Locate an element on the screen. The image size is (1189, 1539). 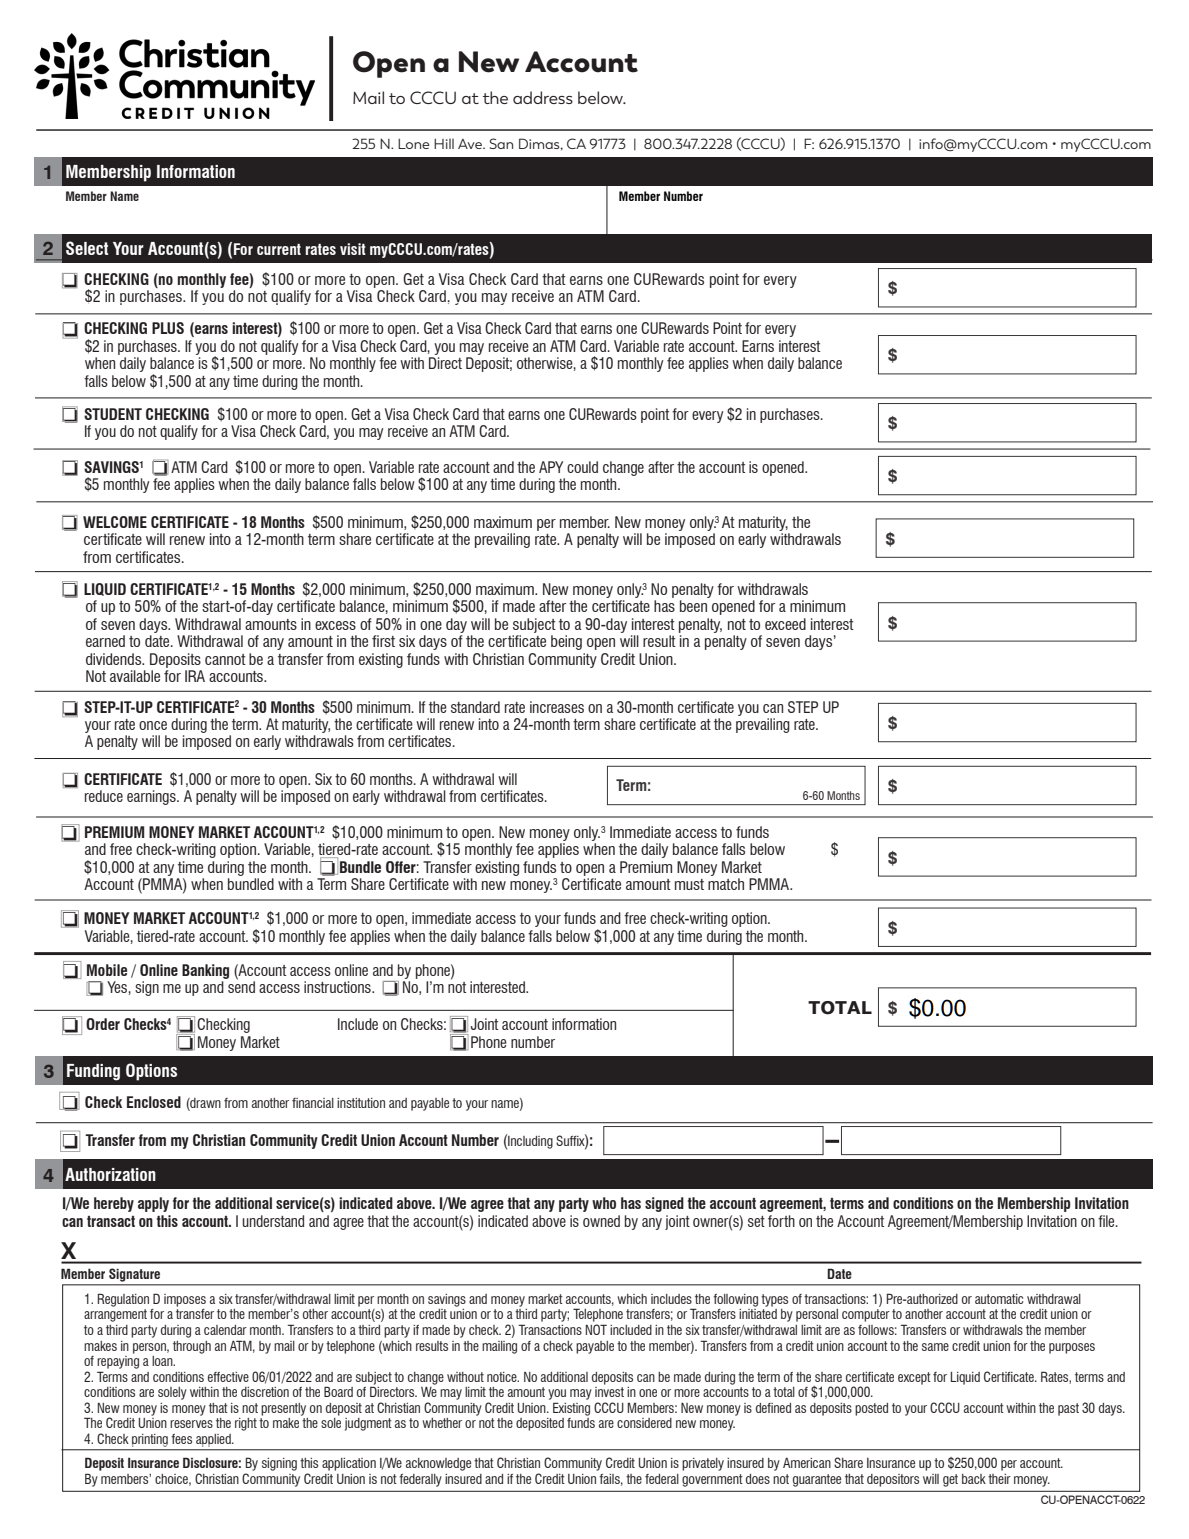
San is located at coordinates (501, 143).
